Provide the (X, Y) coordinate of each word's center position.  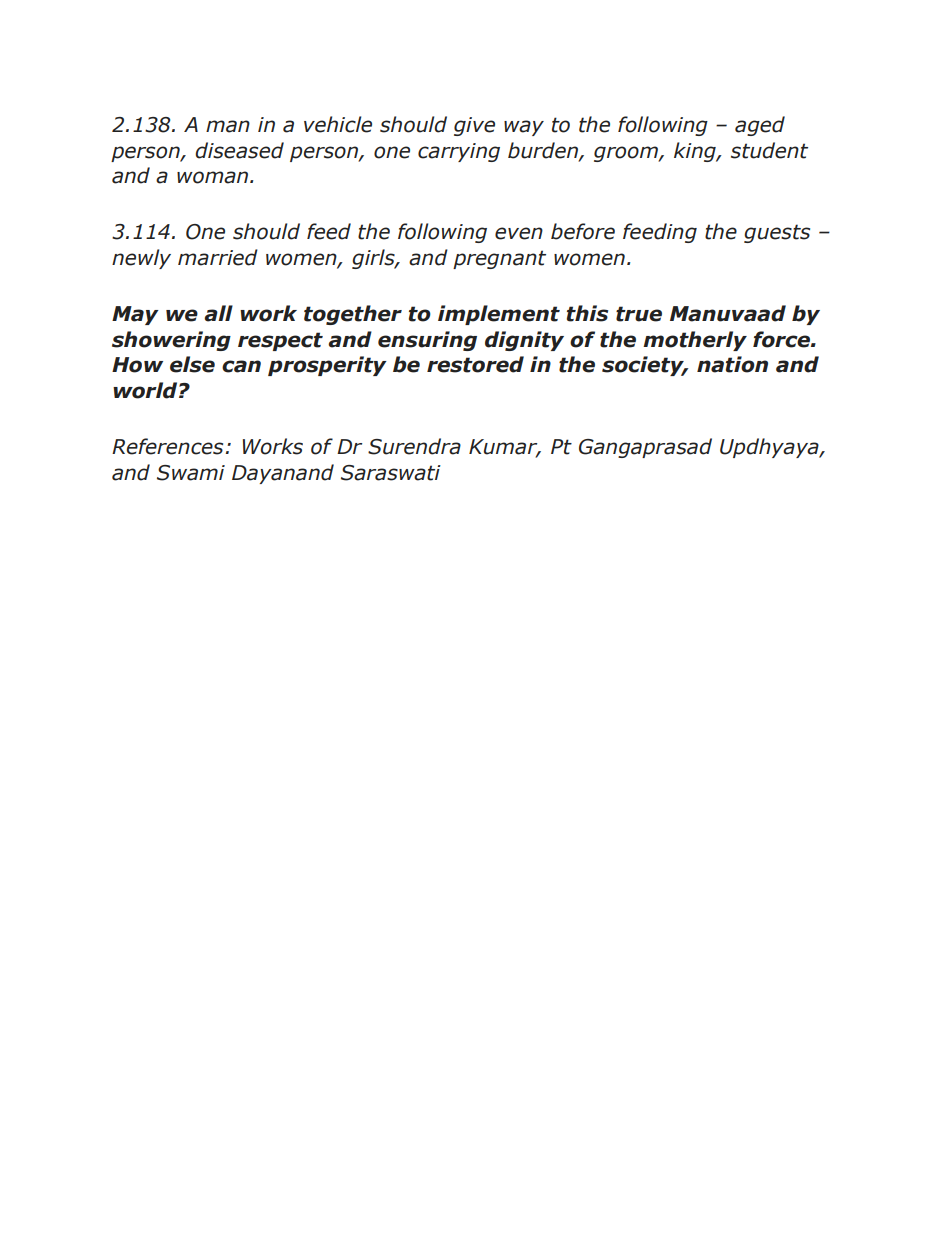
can (241, 366)
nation (732, 364)
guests (777, 233)
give (474, 126)
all (218, 313)
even (519, 233)
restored (475, 364)
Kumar (504, 448)
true (639, 314)
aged (760, 126)
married (218, 257)
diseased (239, 150)
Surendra (414, 446)
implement (499, 315)
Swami (191, 473)
